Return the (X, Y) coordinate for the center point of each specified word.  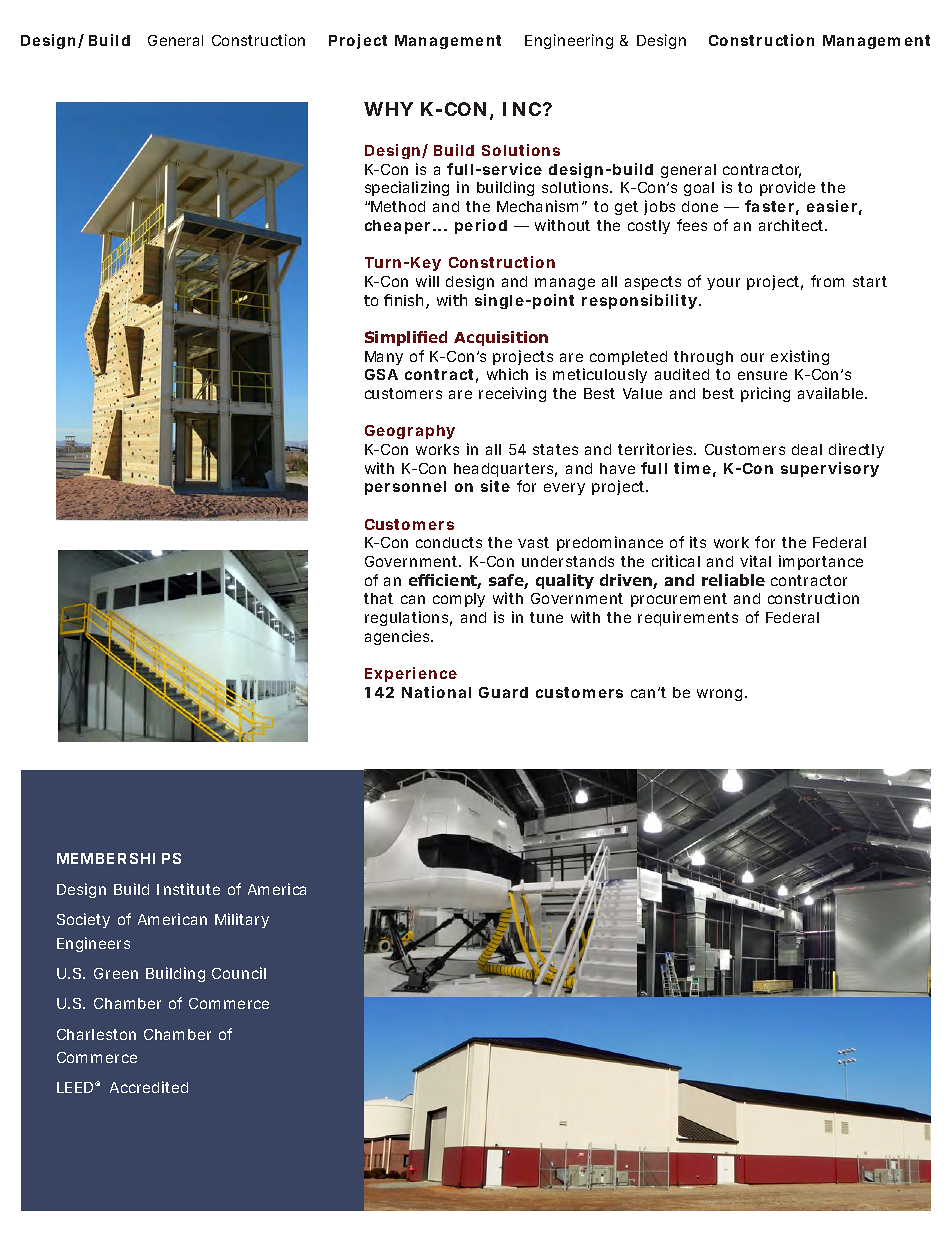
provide (787, 188)
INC (523, 109)
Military (242, 920)
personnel (405, 488)
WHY (388, 109)
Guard (503, 692)
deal (807, 449)
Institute (188, 889)
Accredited (149, 1087)
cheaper (399, 227)
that (378, 598)
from (827, 281)
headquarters (505, 470)
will (427, 281)
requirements (688, 618)
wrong (721, 695)
